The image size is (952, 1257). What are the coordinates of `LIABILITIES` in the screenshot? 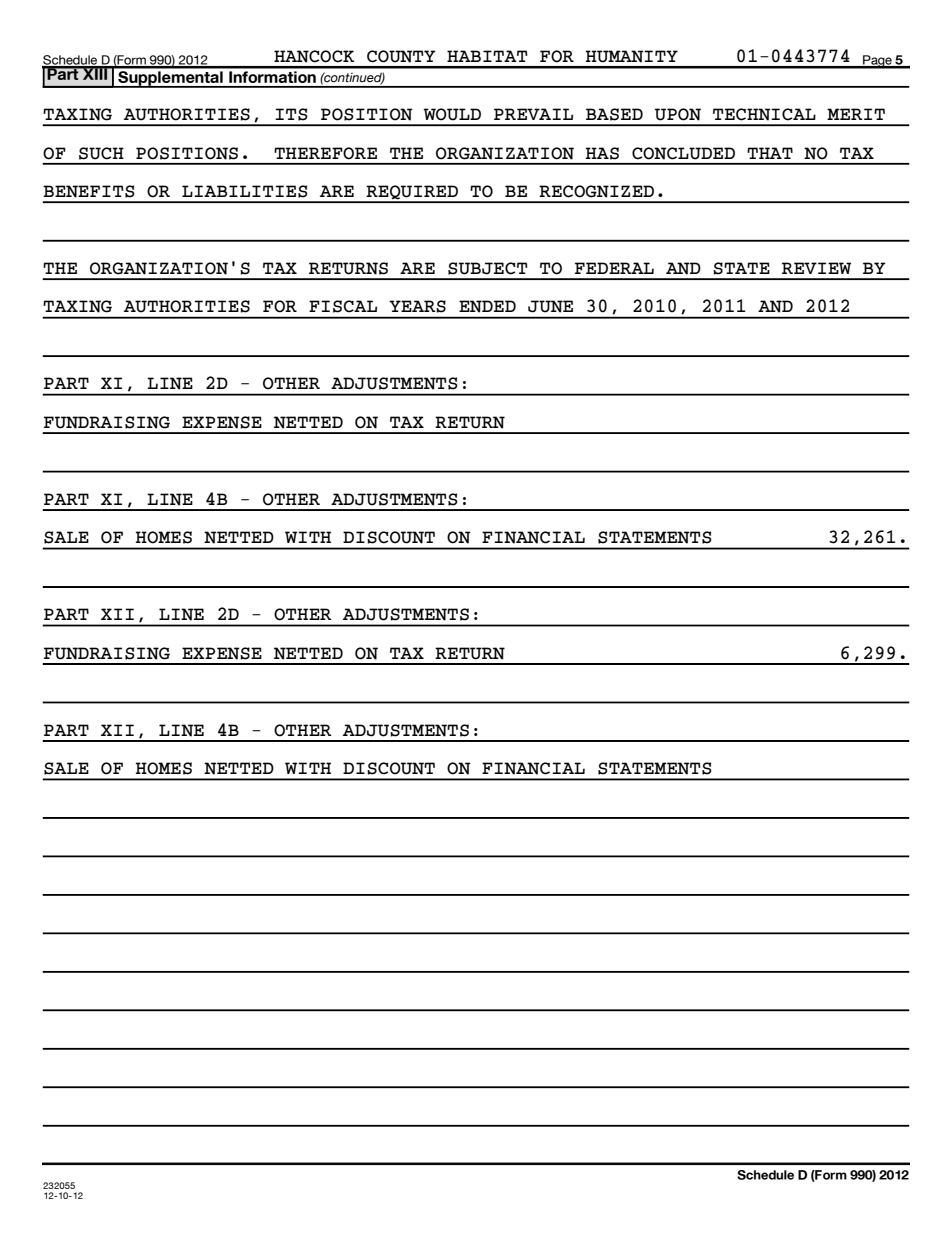 It's located at (245, 191).
